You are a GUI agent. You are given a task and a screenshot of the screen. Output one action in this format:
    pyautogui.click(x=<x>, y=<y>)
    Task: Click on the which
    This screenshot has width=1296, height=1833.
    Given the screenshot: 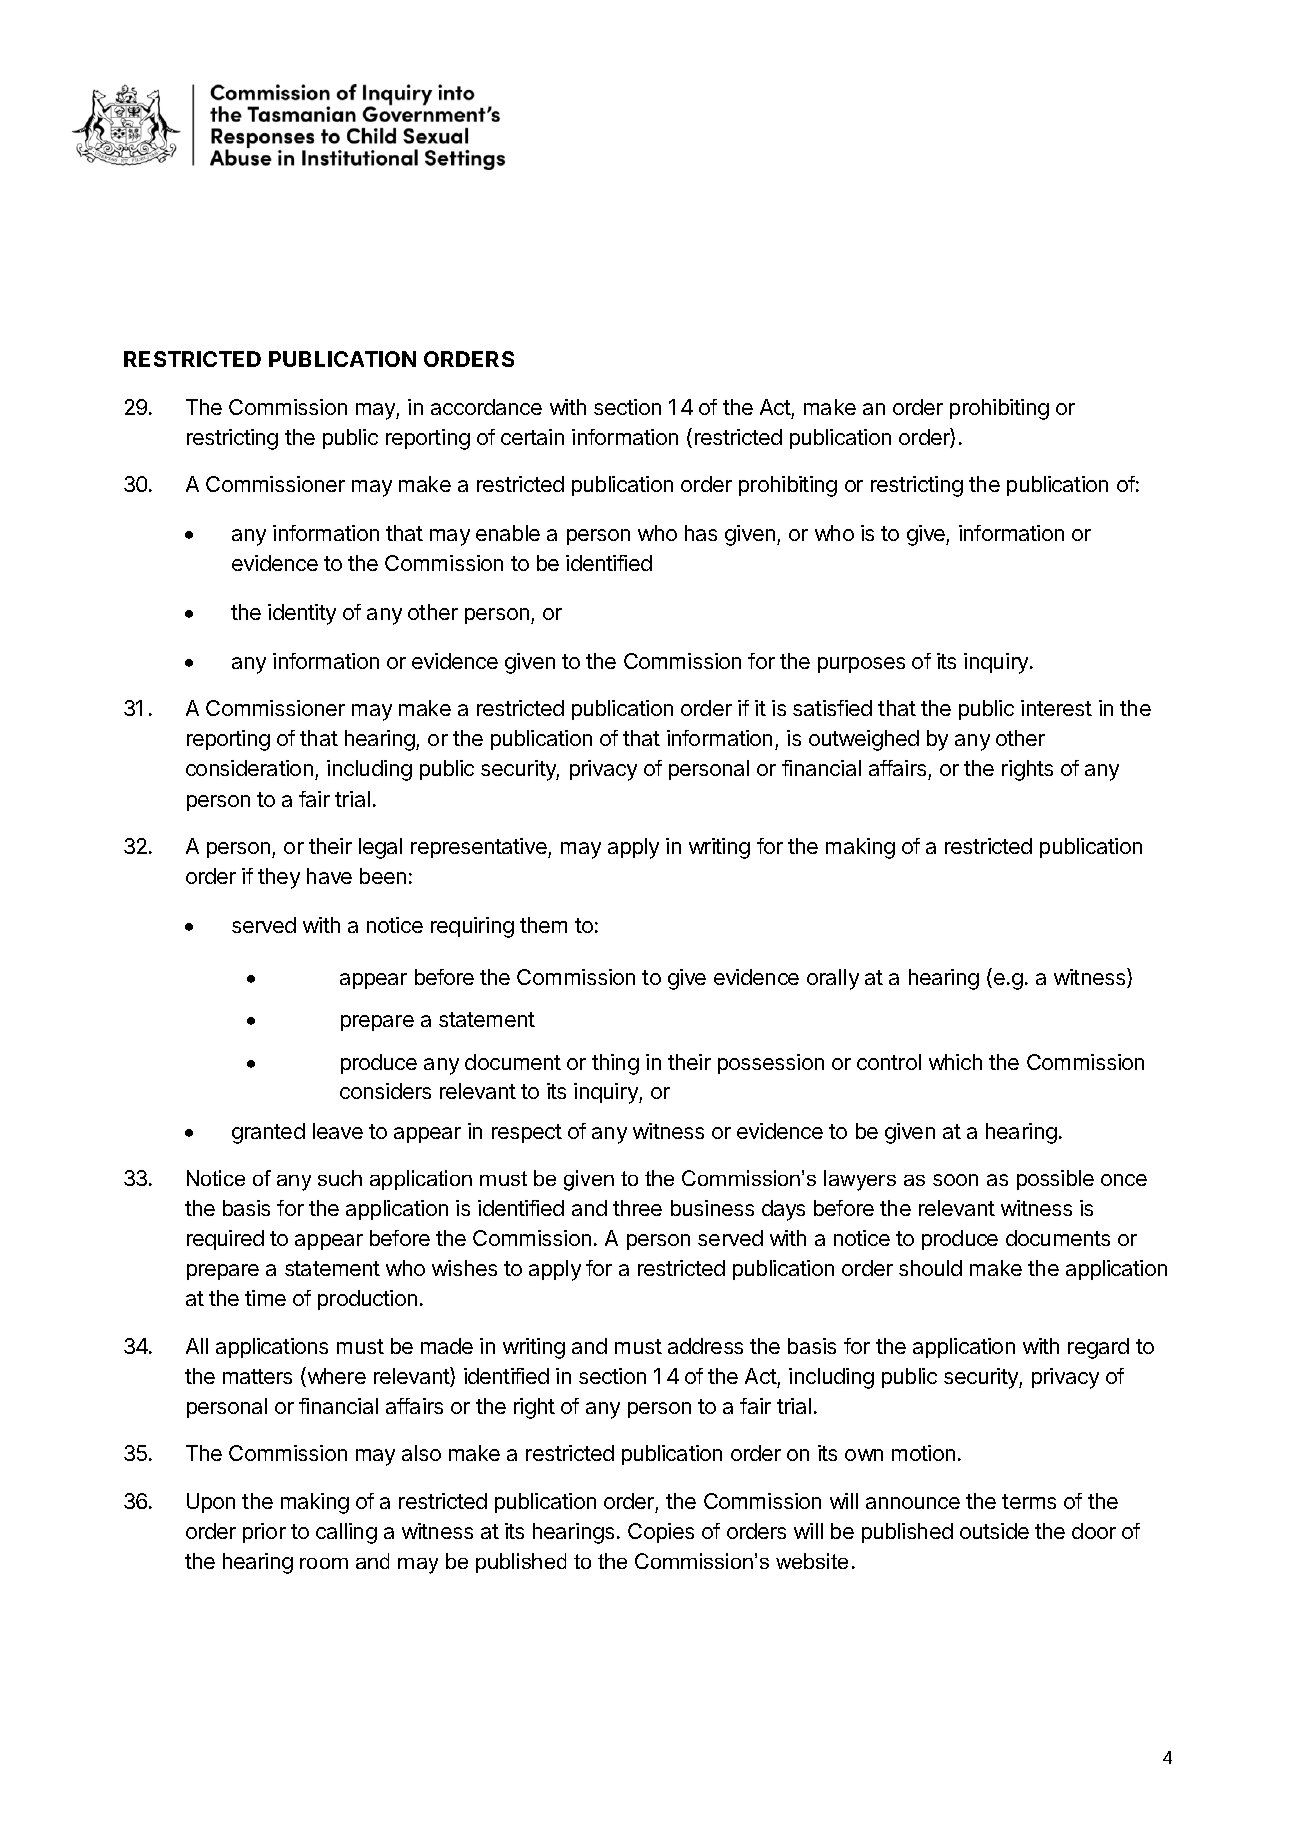 What is the action you would take?
    pyautogui.click(x=955, y=1062)
